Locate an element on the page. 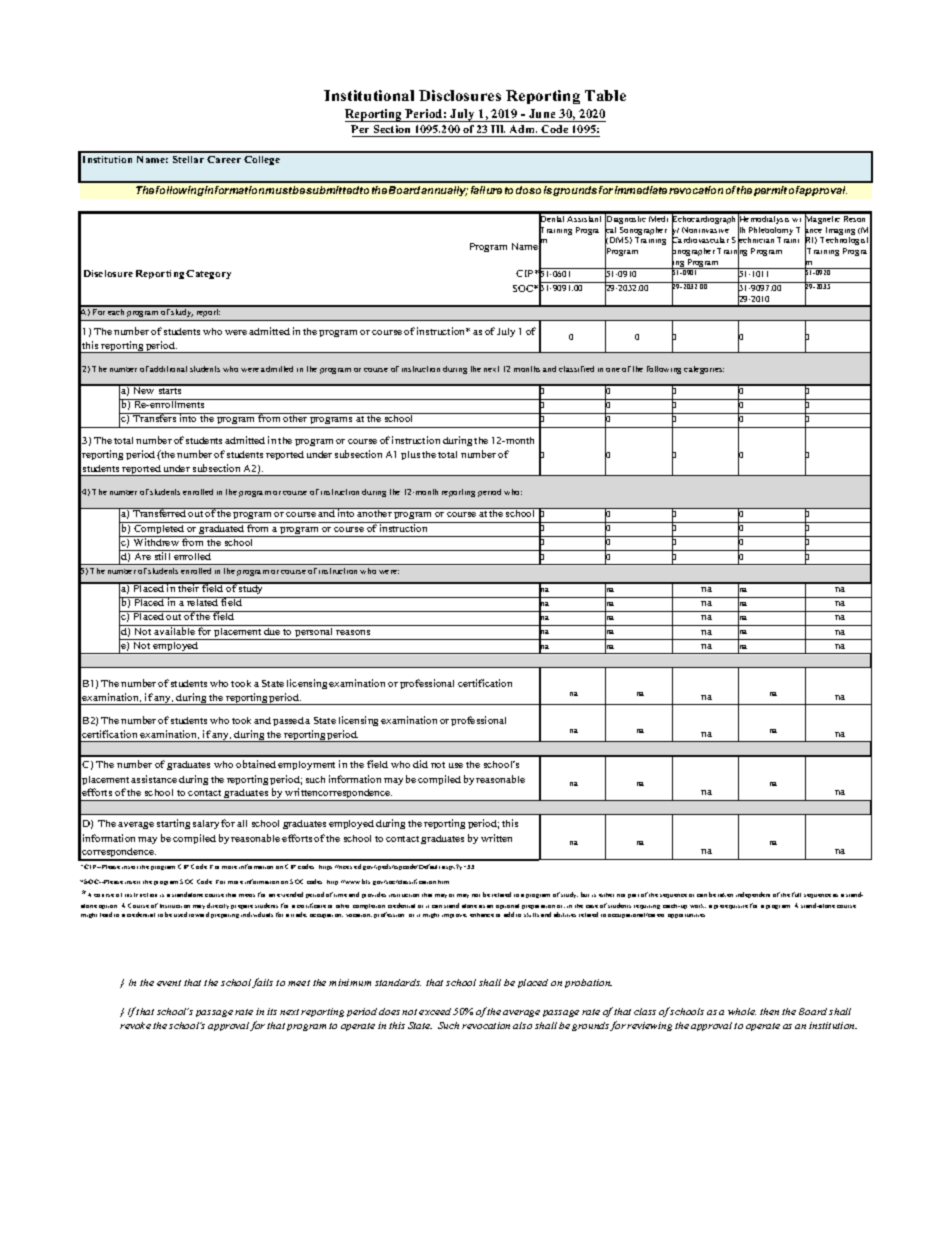  whole is located at coordinates (742, 1011).
